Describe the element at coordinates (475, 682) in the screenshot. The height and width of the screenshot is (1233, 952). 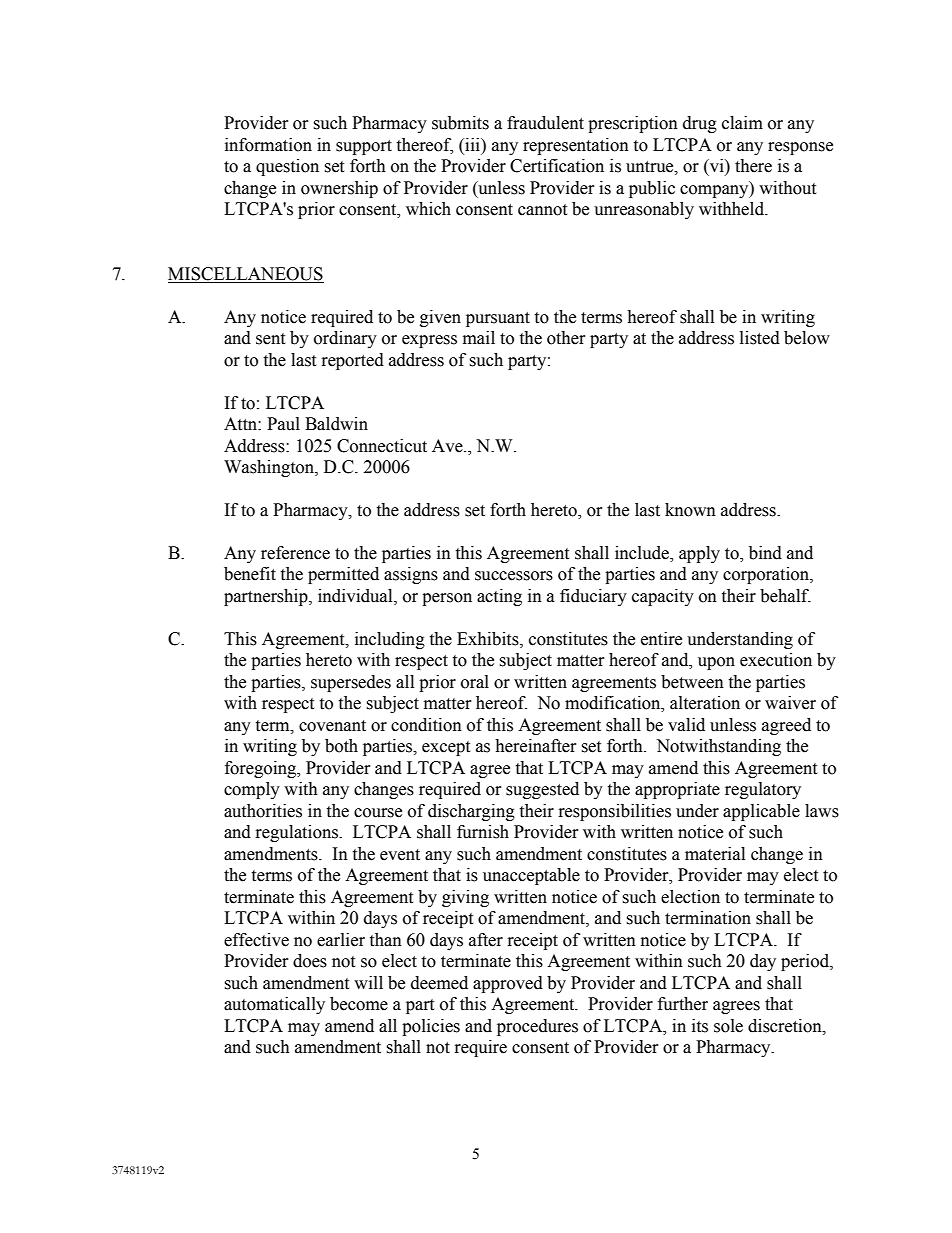
I see `oral` at that location.
